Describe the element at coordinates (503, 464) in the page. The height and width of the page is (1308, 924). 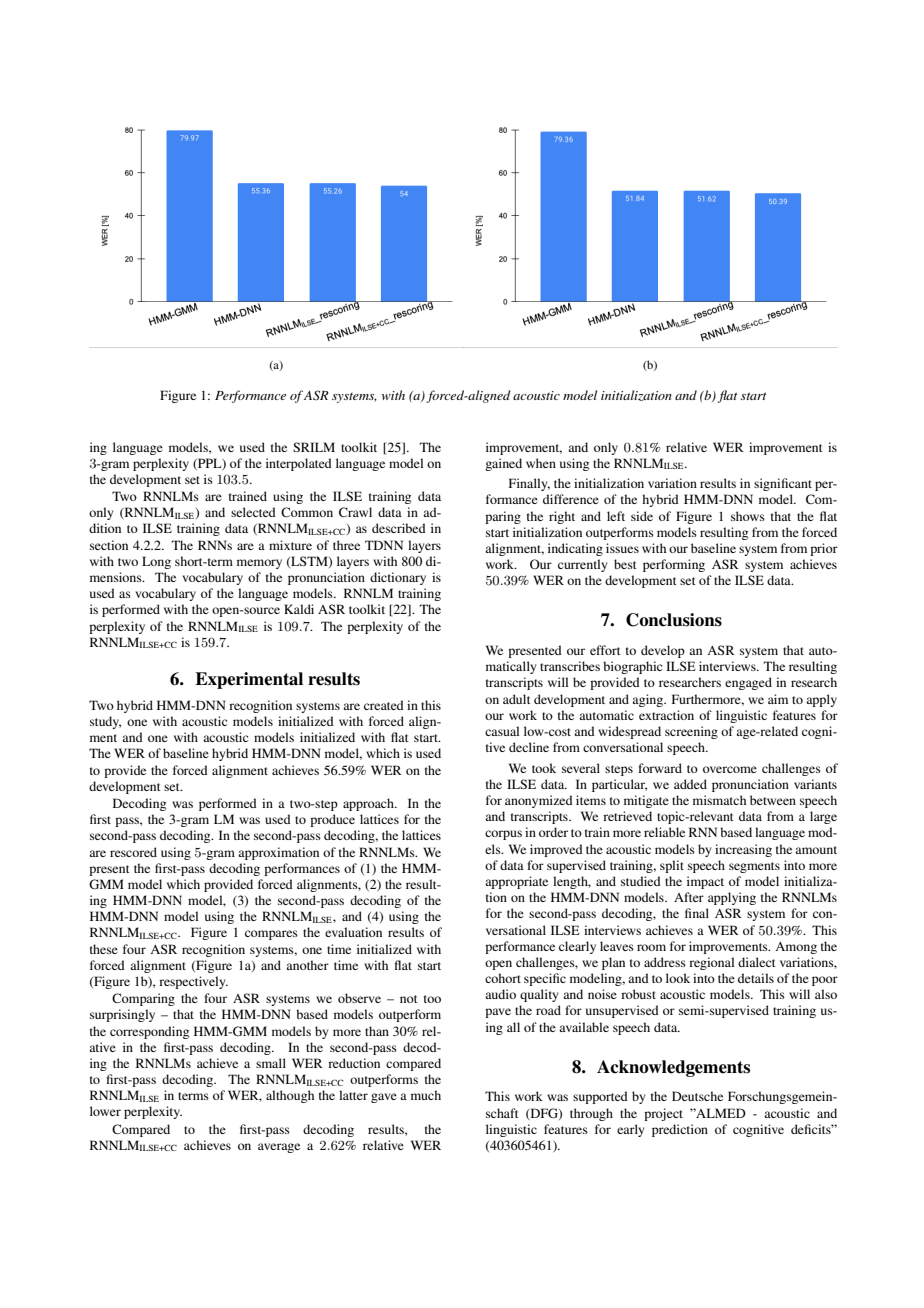
I see `gained` at that location.
